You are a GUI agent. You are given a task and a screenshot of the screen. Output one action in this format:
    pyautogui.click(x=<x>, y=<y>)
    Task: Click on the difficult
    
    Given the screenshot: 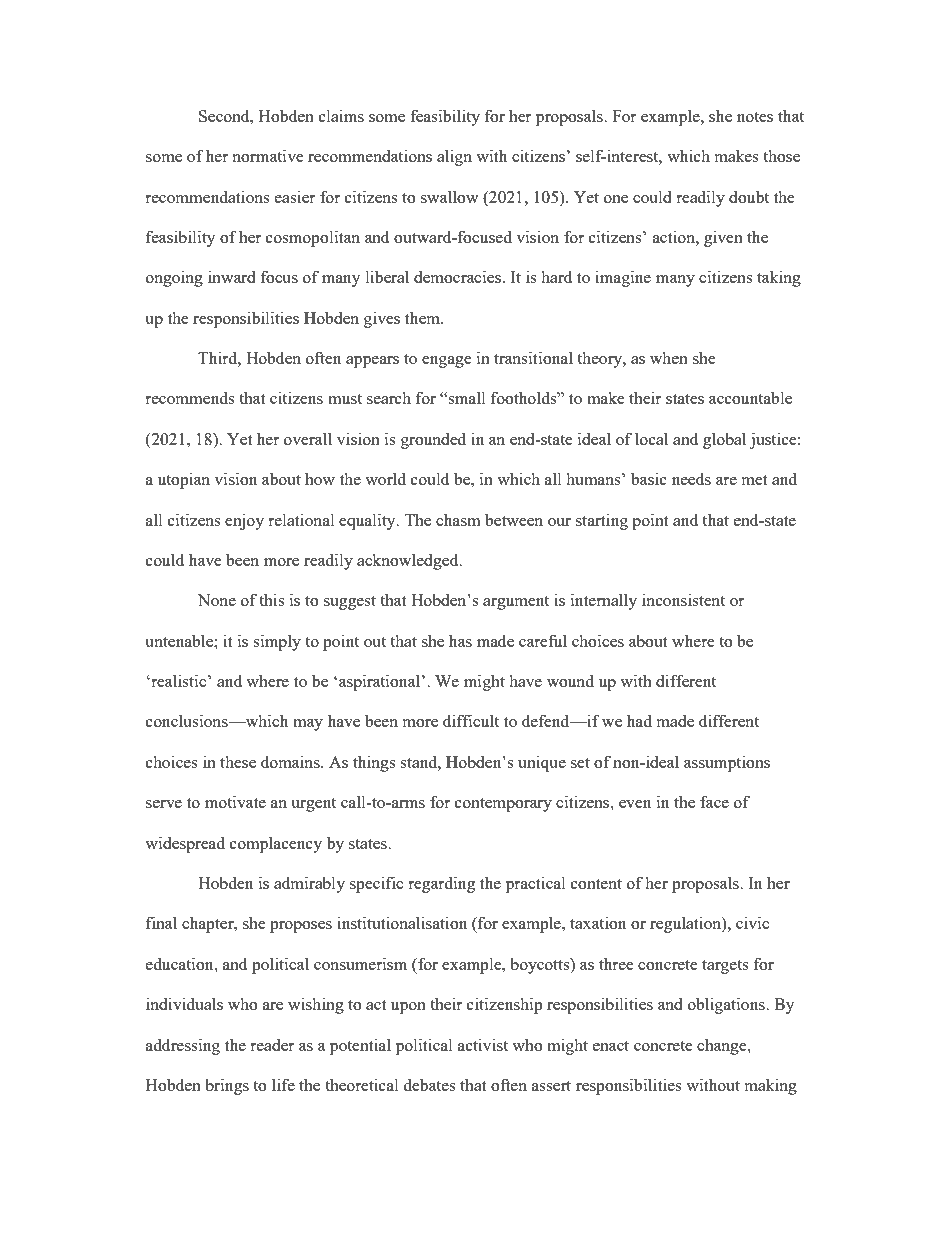 What is the action you would take?
    pyautogui.click(x=471, y=720)
